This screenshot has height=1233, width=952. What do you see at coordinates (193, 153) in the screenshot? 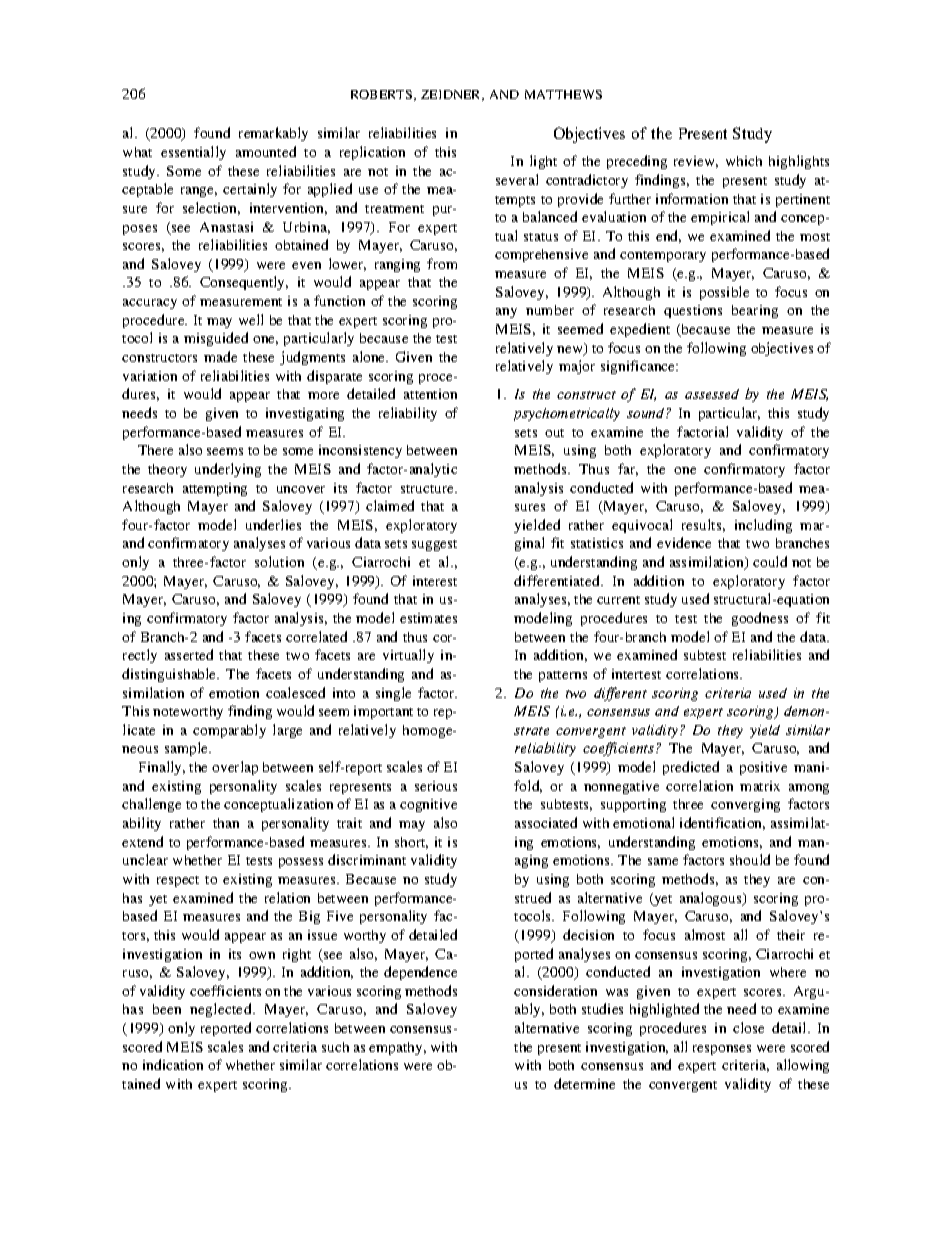
I see `essentially` at bounding box center [193, 153].
